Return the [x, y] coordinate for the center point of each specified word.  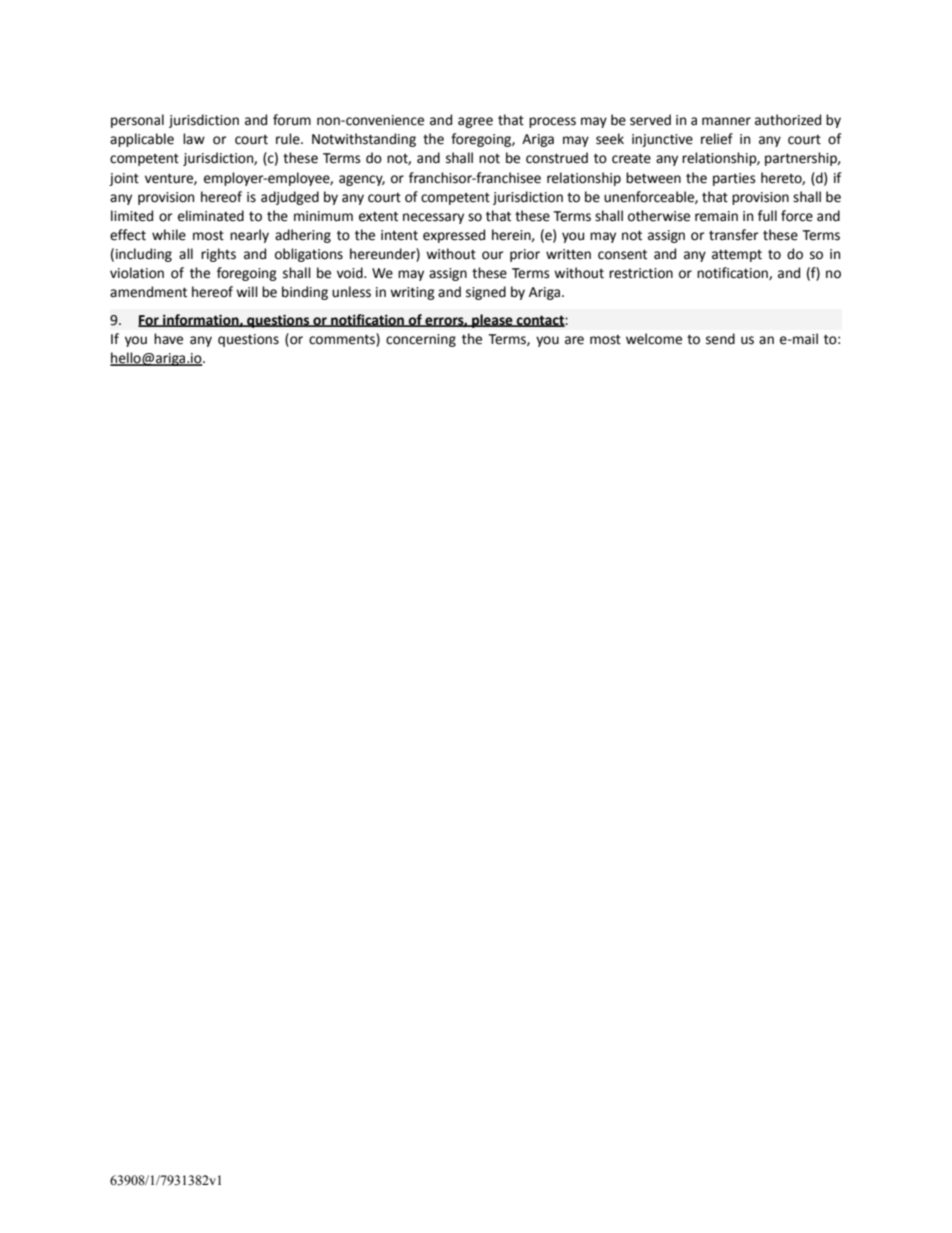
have [168, 339]
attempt [737, 256]
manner [726, 121]
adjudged [290, 198]
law [194, 138]
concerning [421, 340]
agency [362, 180]
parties [734, 179]
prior [525, 255]
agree [475, 122]
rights [218, 255]
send [720, 339]
